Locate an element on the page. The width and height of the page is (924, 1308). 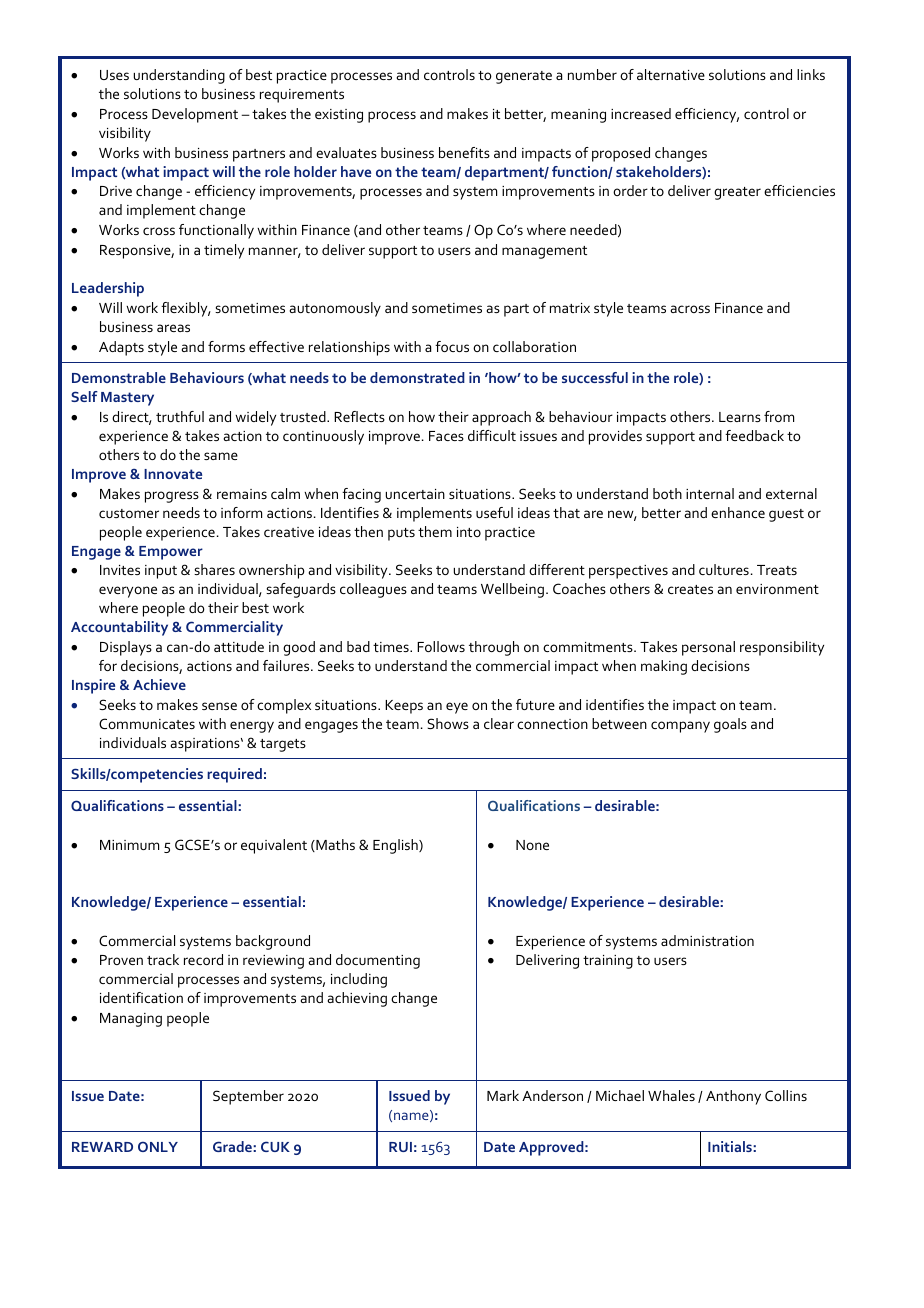
ONLY is located at coordinates (158, 1146).
